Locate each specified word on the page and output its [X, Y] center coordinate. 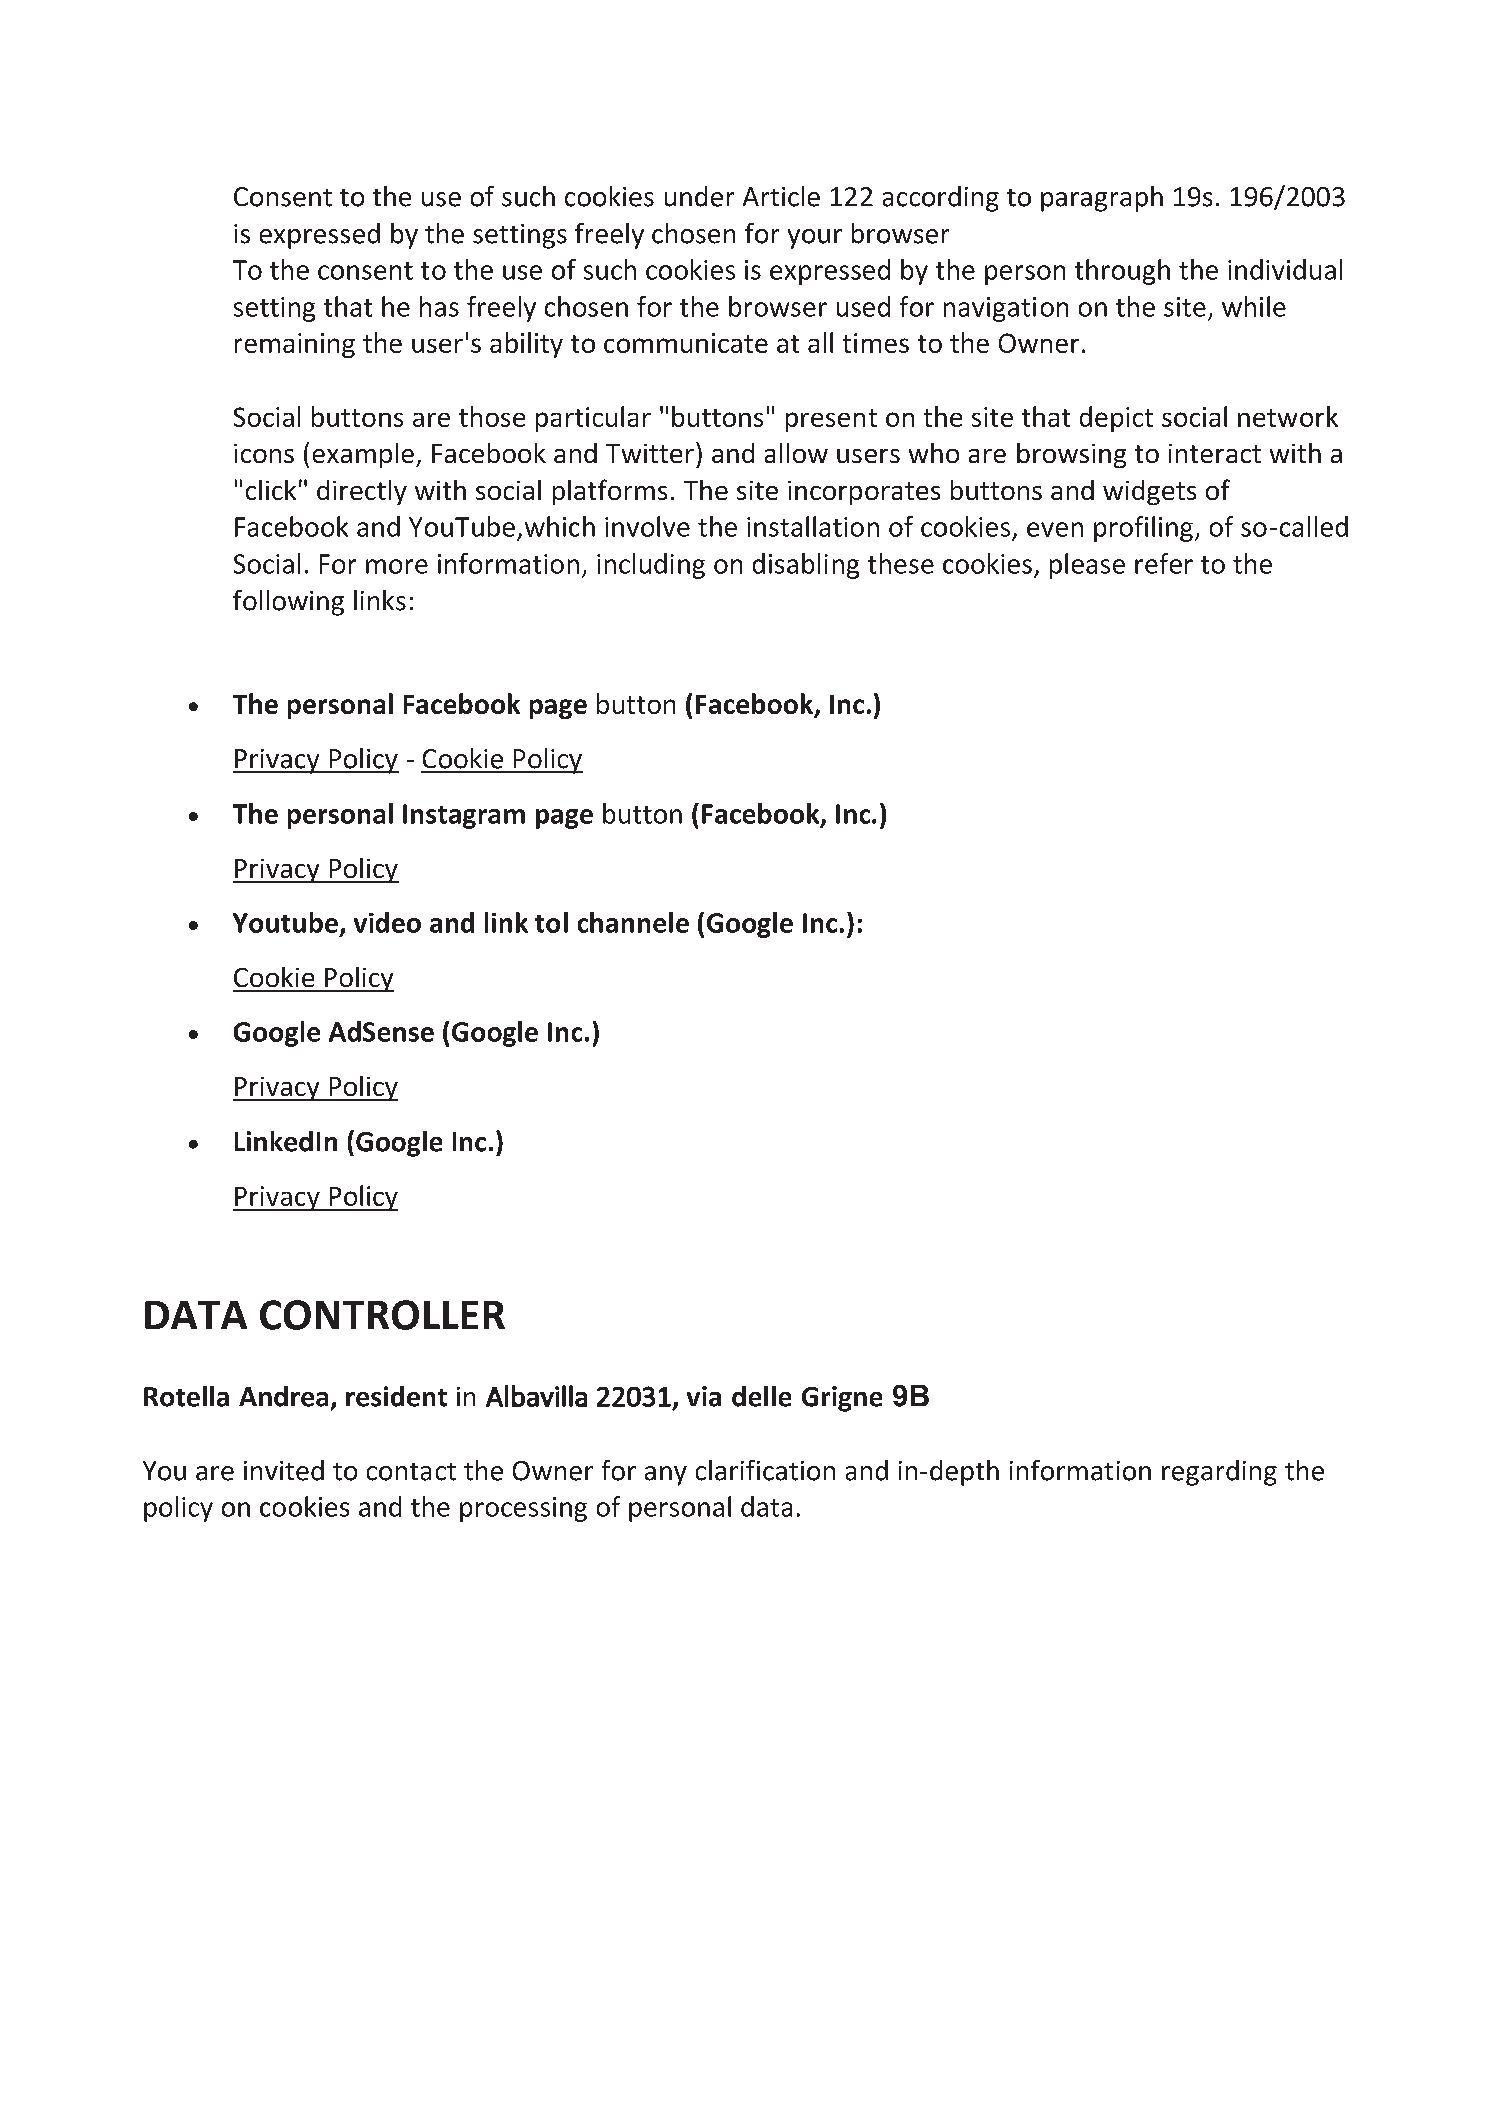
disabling [806, 566]
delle [761, 1396]
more [397, 566]
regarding [1219, 1473]
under [699, 196]
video [387, 922]
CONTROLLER [382, 1315]
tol [551, 922]
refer [1164, 563]
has [439, 306]
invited [284, 1470]
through [1122, 272]
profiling [1143, 529]
